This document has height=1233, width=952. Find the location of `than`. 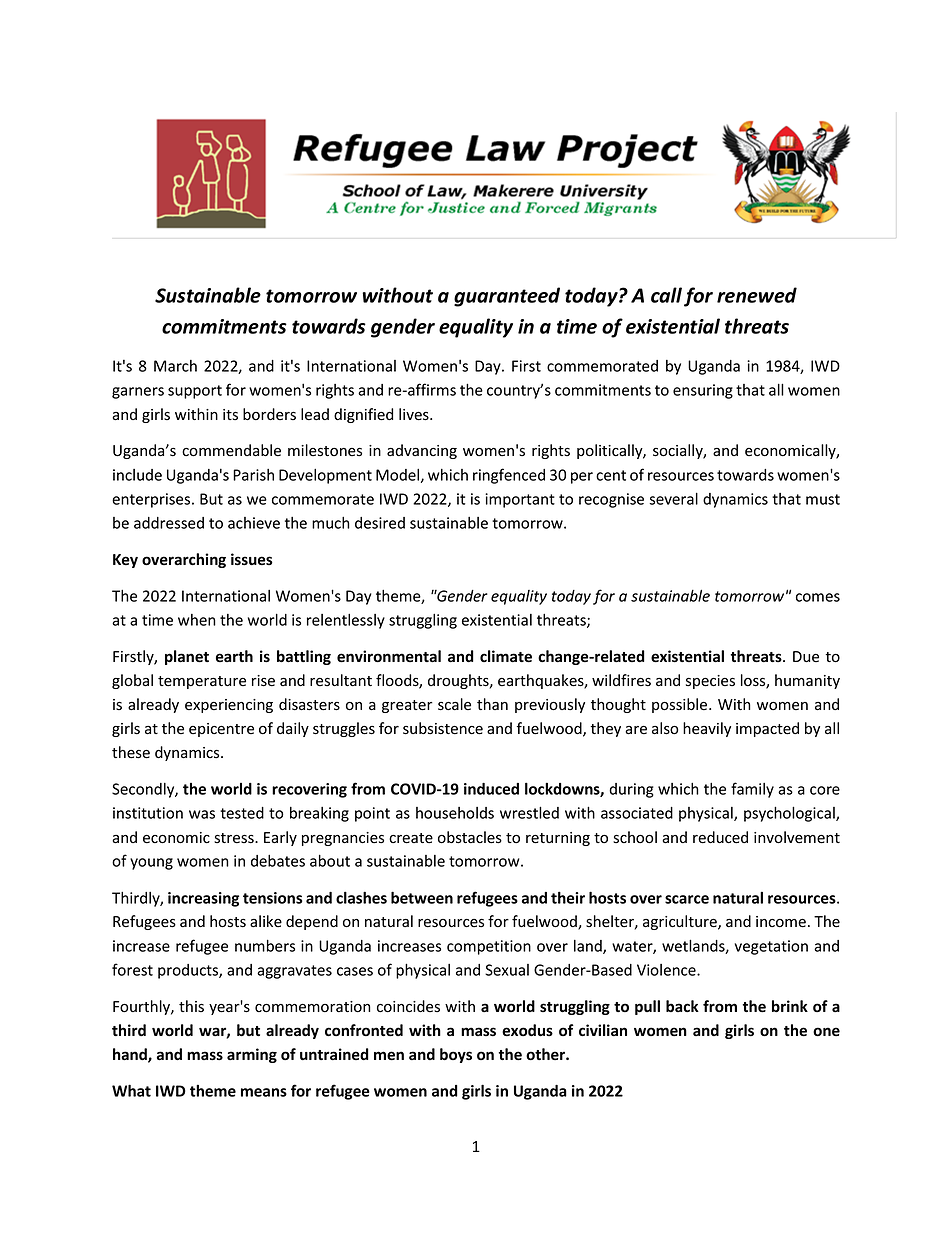

than is located at coordinates (492, 704).
